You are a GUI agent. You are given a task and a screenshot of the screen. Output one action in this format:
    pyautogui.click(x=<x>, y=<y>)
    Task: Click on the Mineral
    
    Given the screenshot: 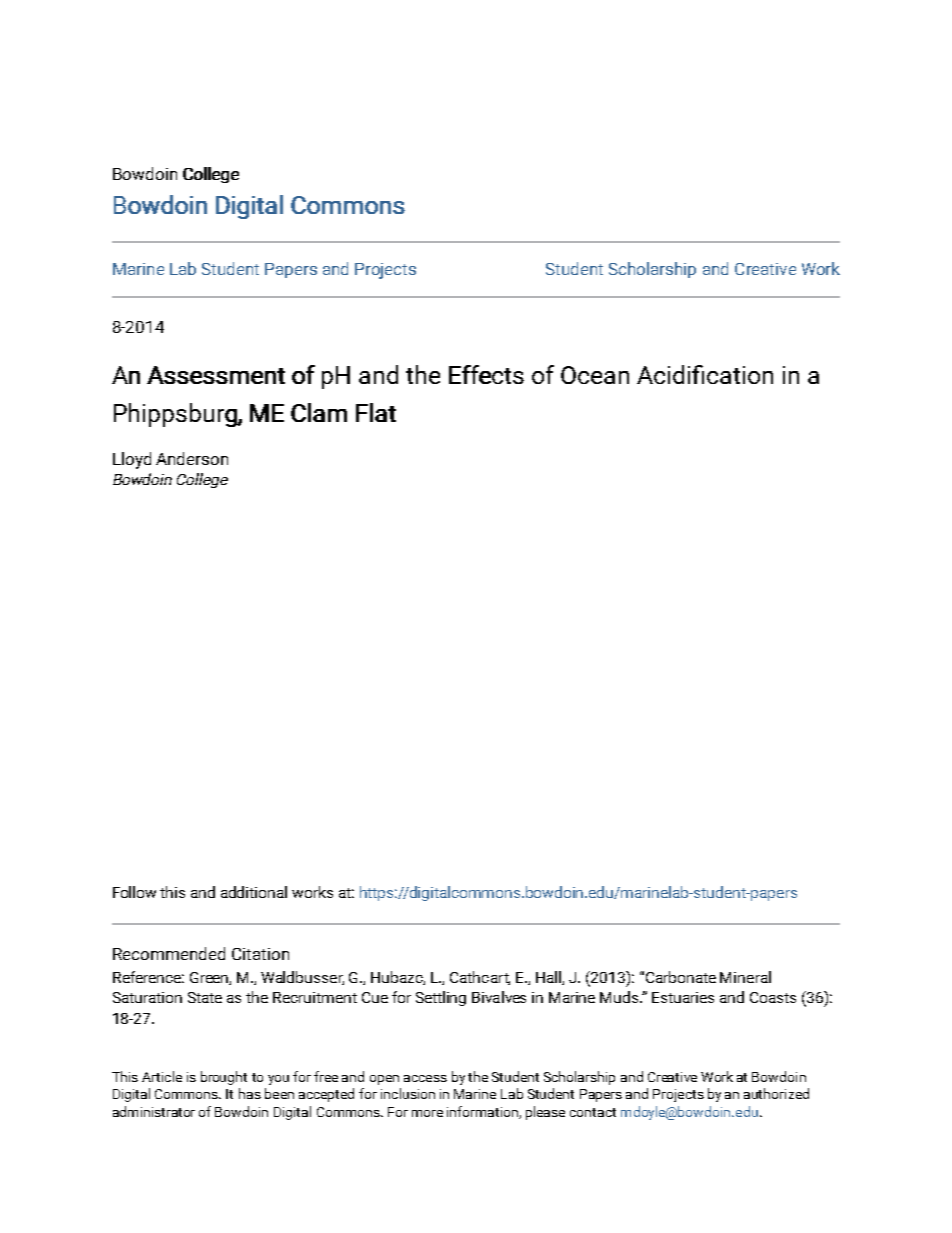 What is the action you would take?
    pyautogui.click(x=745, y=977)
